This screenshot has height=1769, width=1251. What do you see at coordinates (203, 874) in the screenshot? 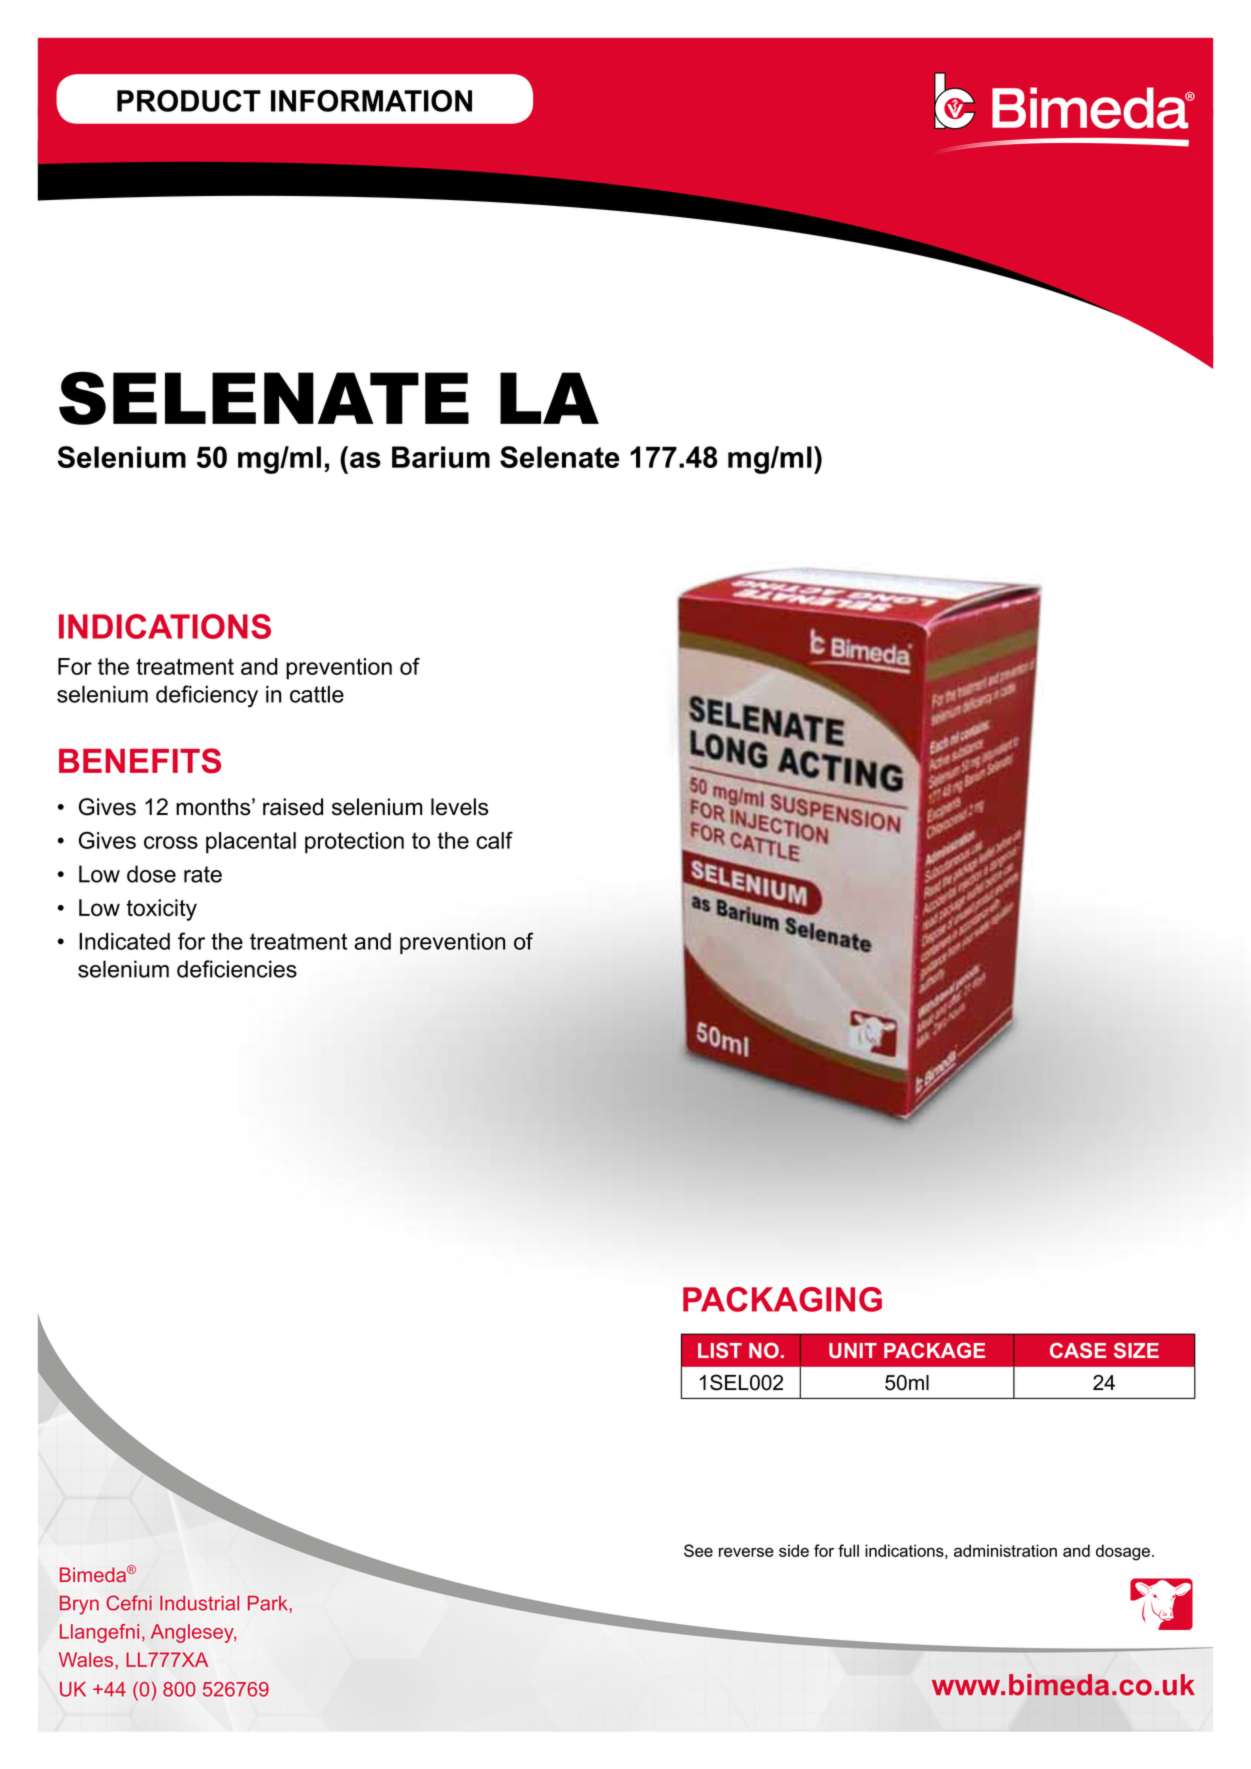
I see `rate` at bounding box center [203, 874].
